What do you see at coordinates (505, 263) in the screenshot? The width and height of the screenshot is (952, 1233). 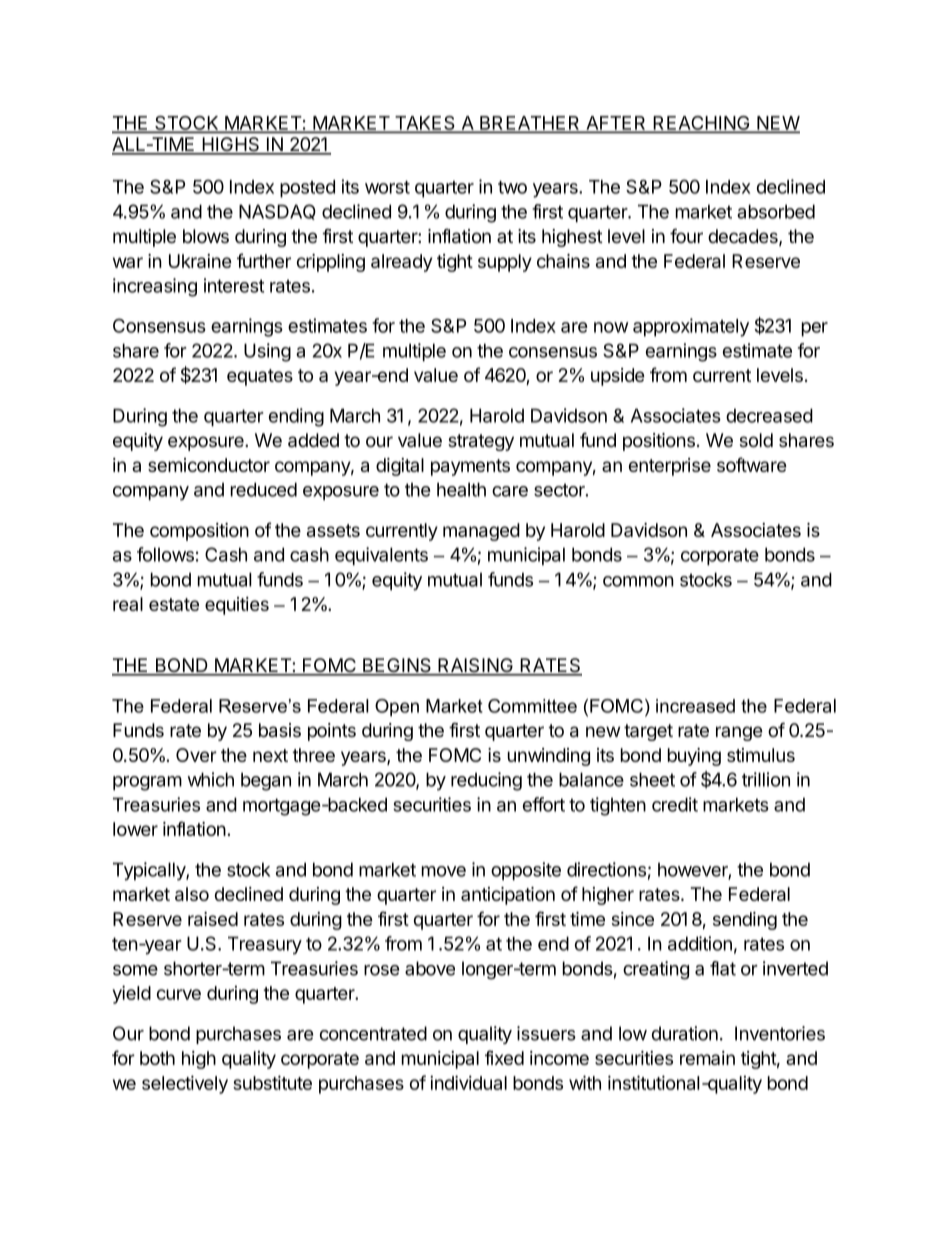 I see `supply` at bounding box center [505, 263].
